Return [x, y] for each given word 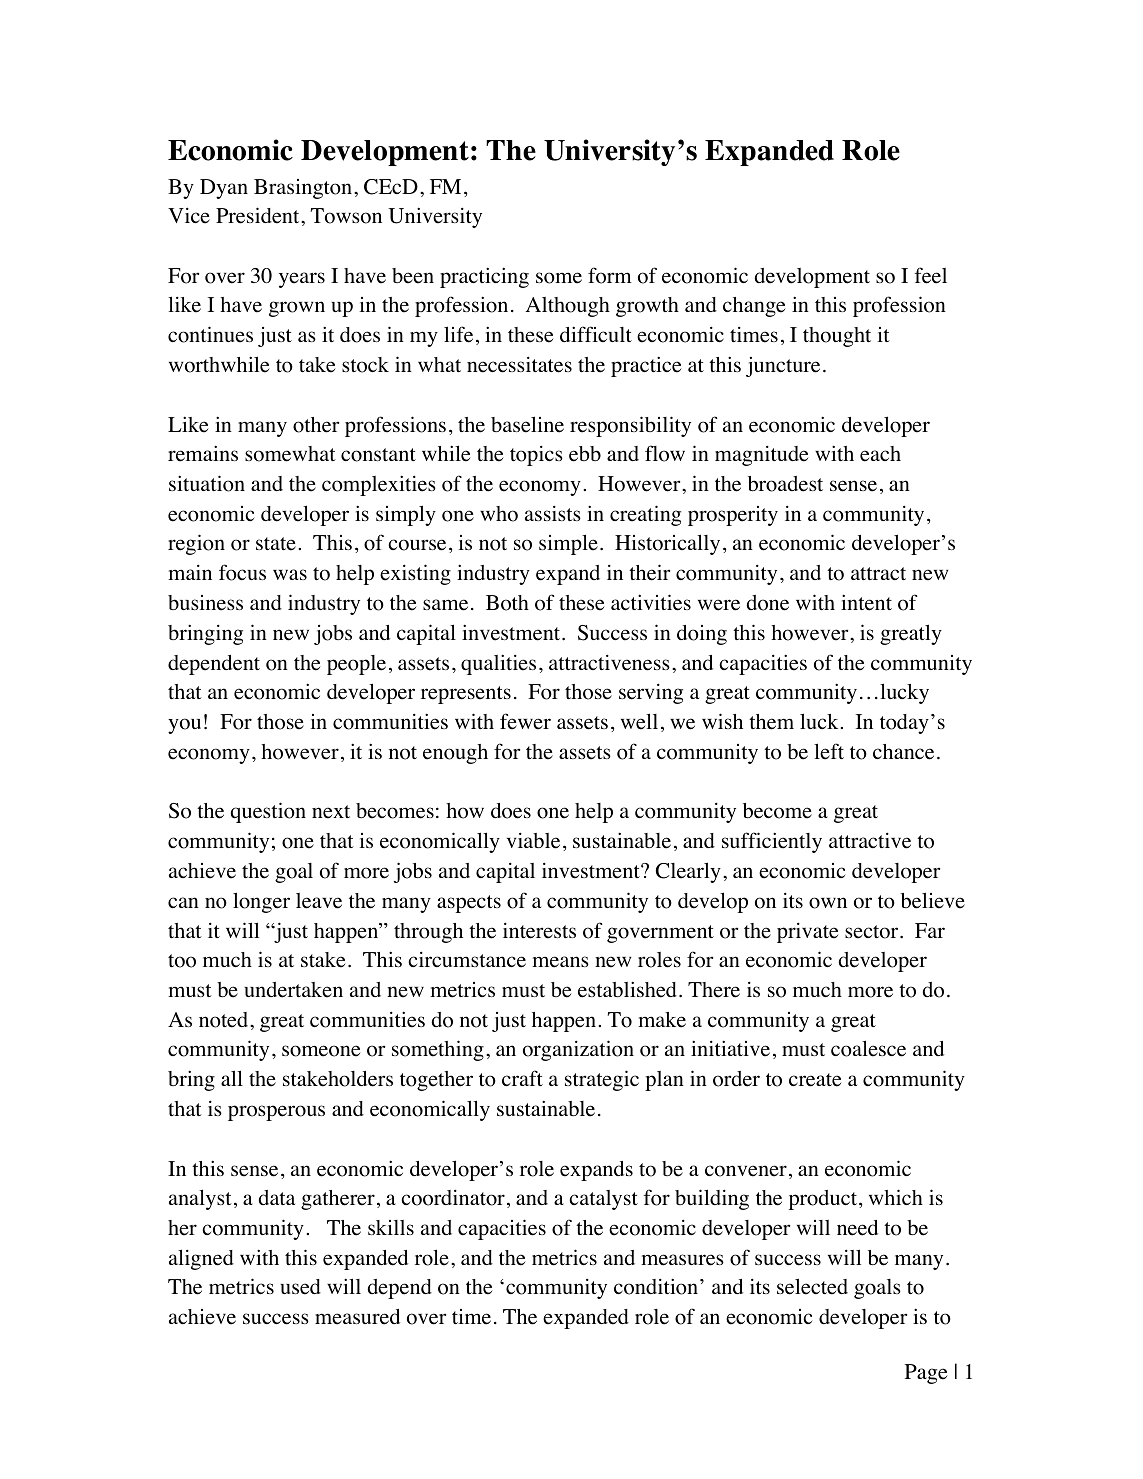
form [610, 275]
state [276, 544]
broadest [785, 484]
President [259, 215]
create [815, 1080]
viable [533, 841]
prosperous [276, 1113]
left [829, 751]
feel [931, 275]
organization [578, 1050]
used [300, 1287]
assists [553, 513]
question [268, 812]
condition [657, 1286]
